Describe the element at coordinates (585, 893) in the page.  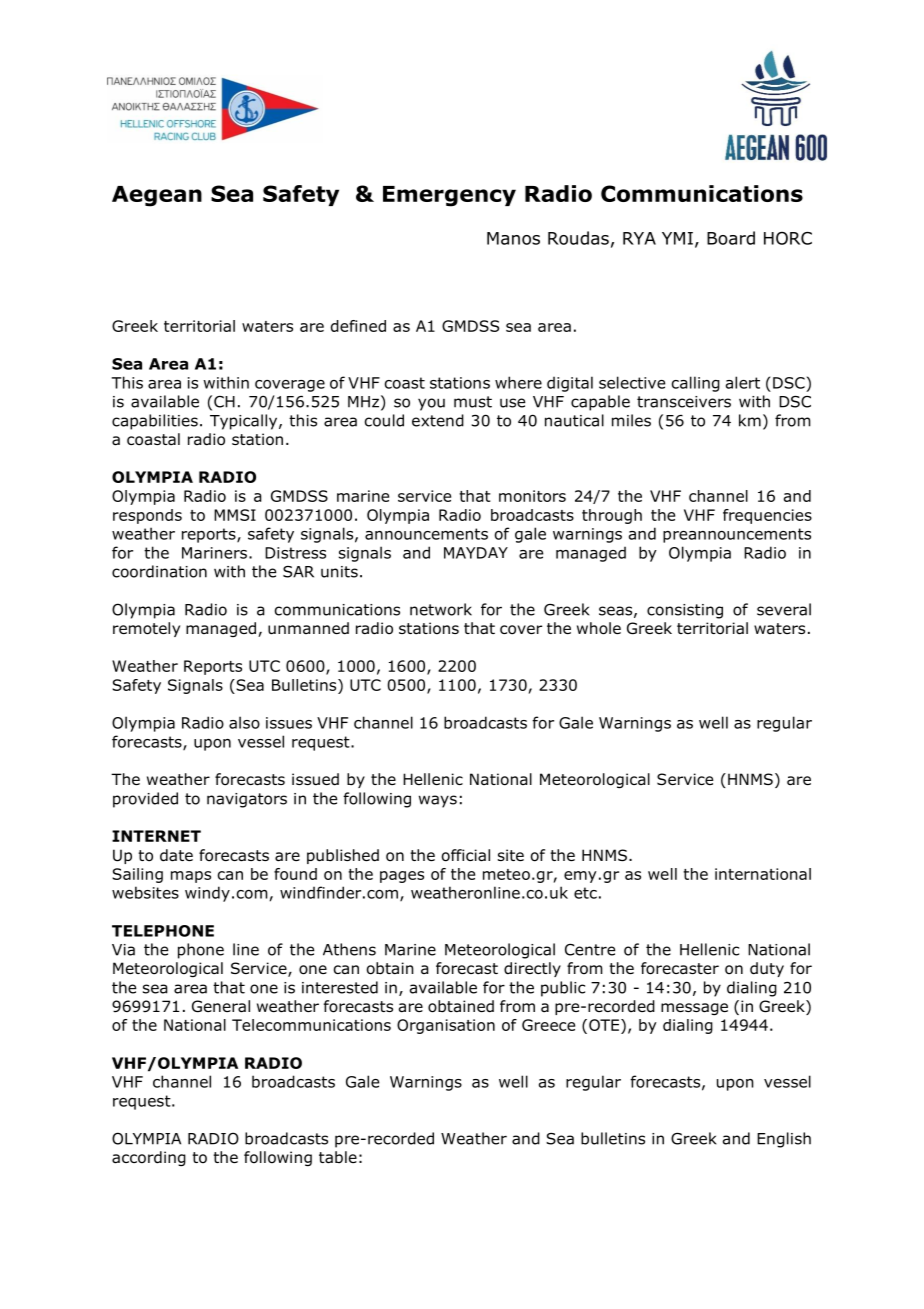
I see `etc` at that location.
